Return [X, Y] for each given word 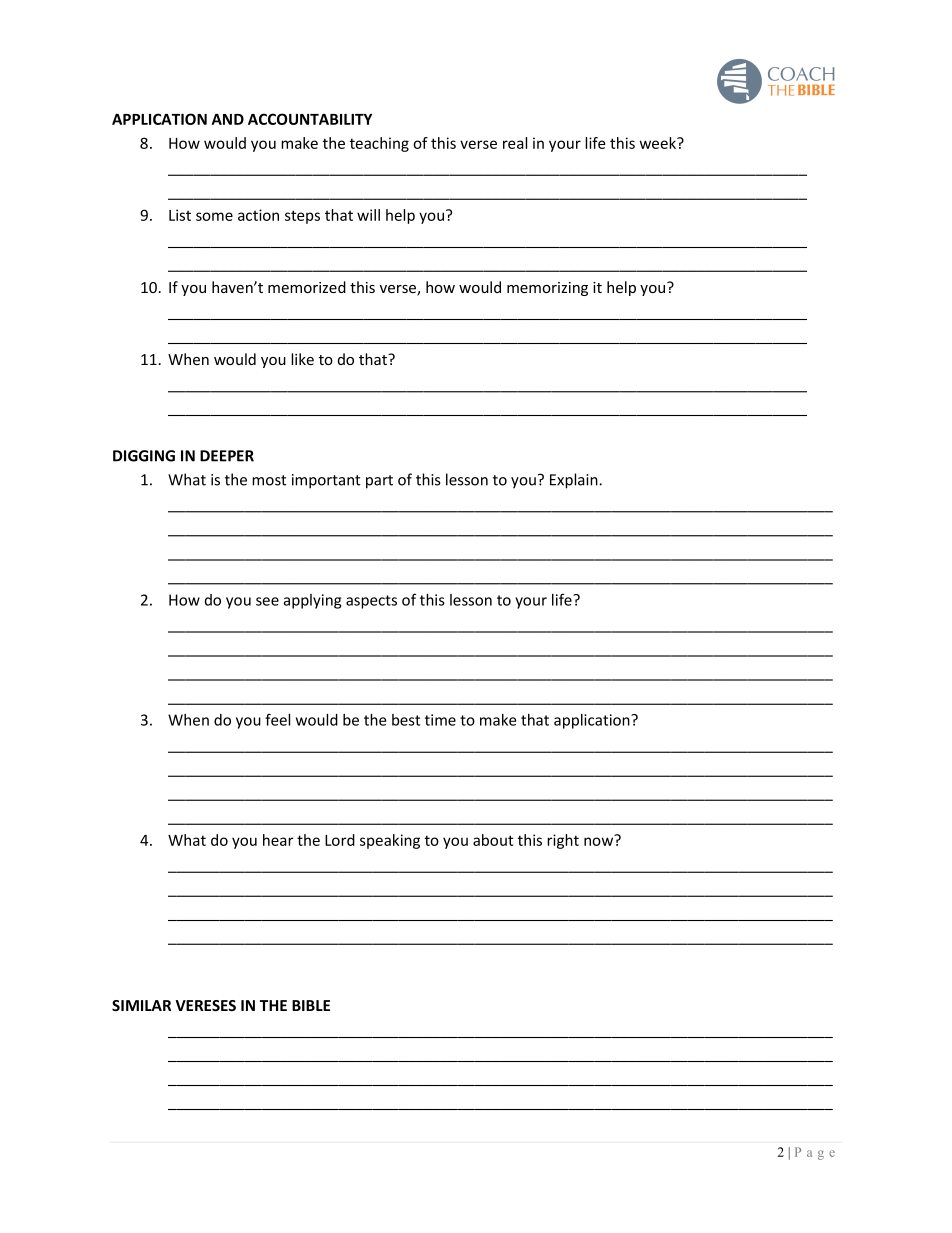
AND [228, 119]
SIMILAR [141, 1005]
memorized [307, 287]
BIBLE [311, 1005]
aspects [371, 602]
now [600, 840]
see [267, 601]
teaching [379, 144]
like [302, 359]
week [659, 143]
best [406, 720]
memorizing [547, 289]
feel [277, 719]
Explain [575, 481]
